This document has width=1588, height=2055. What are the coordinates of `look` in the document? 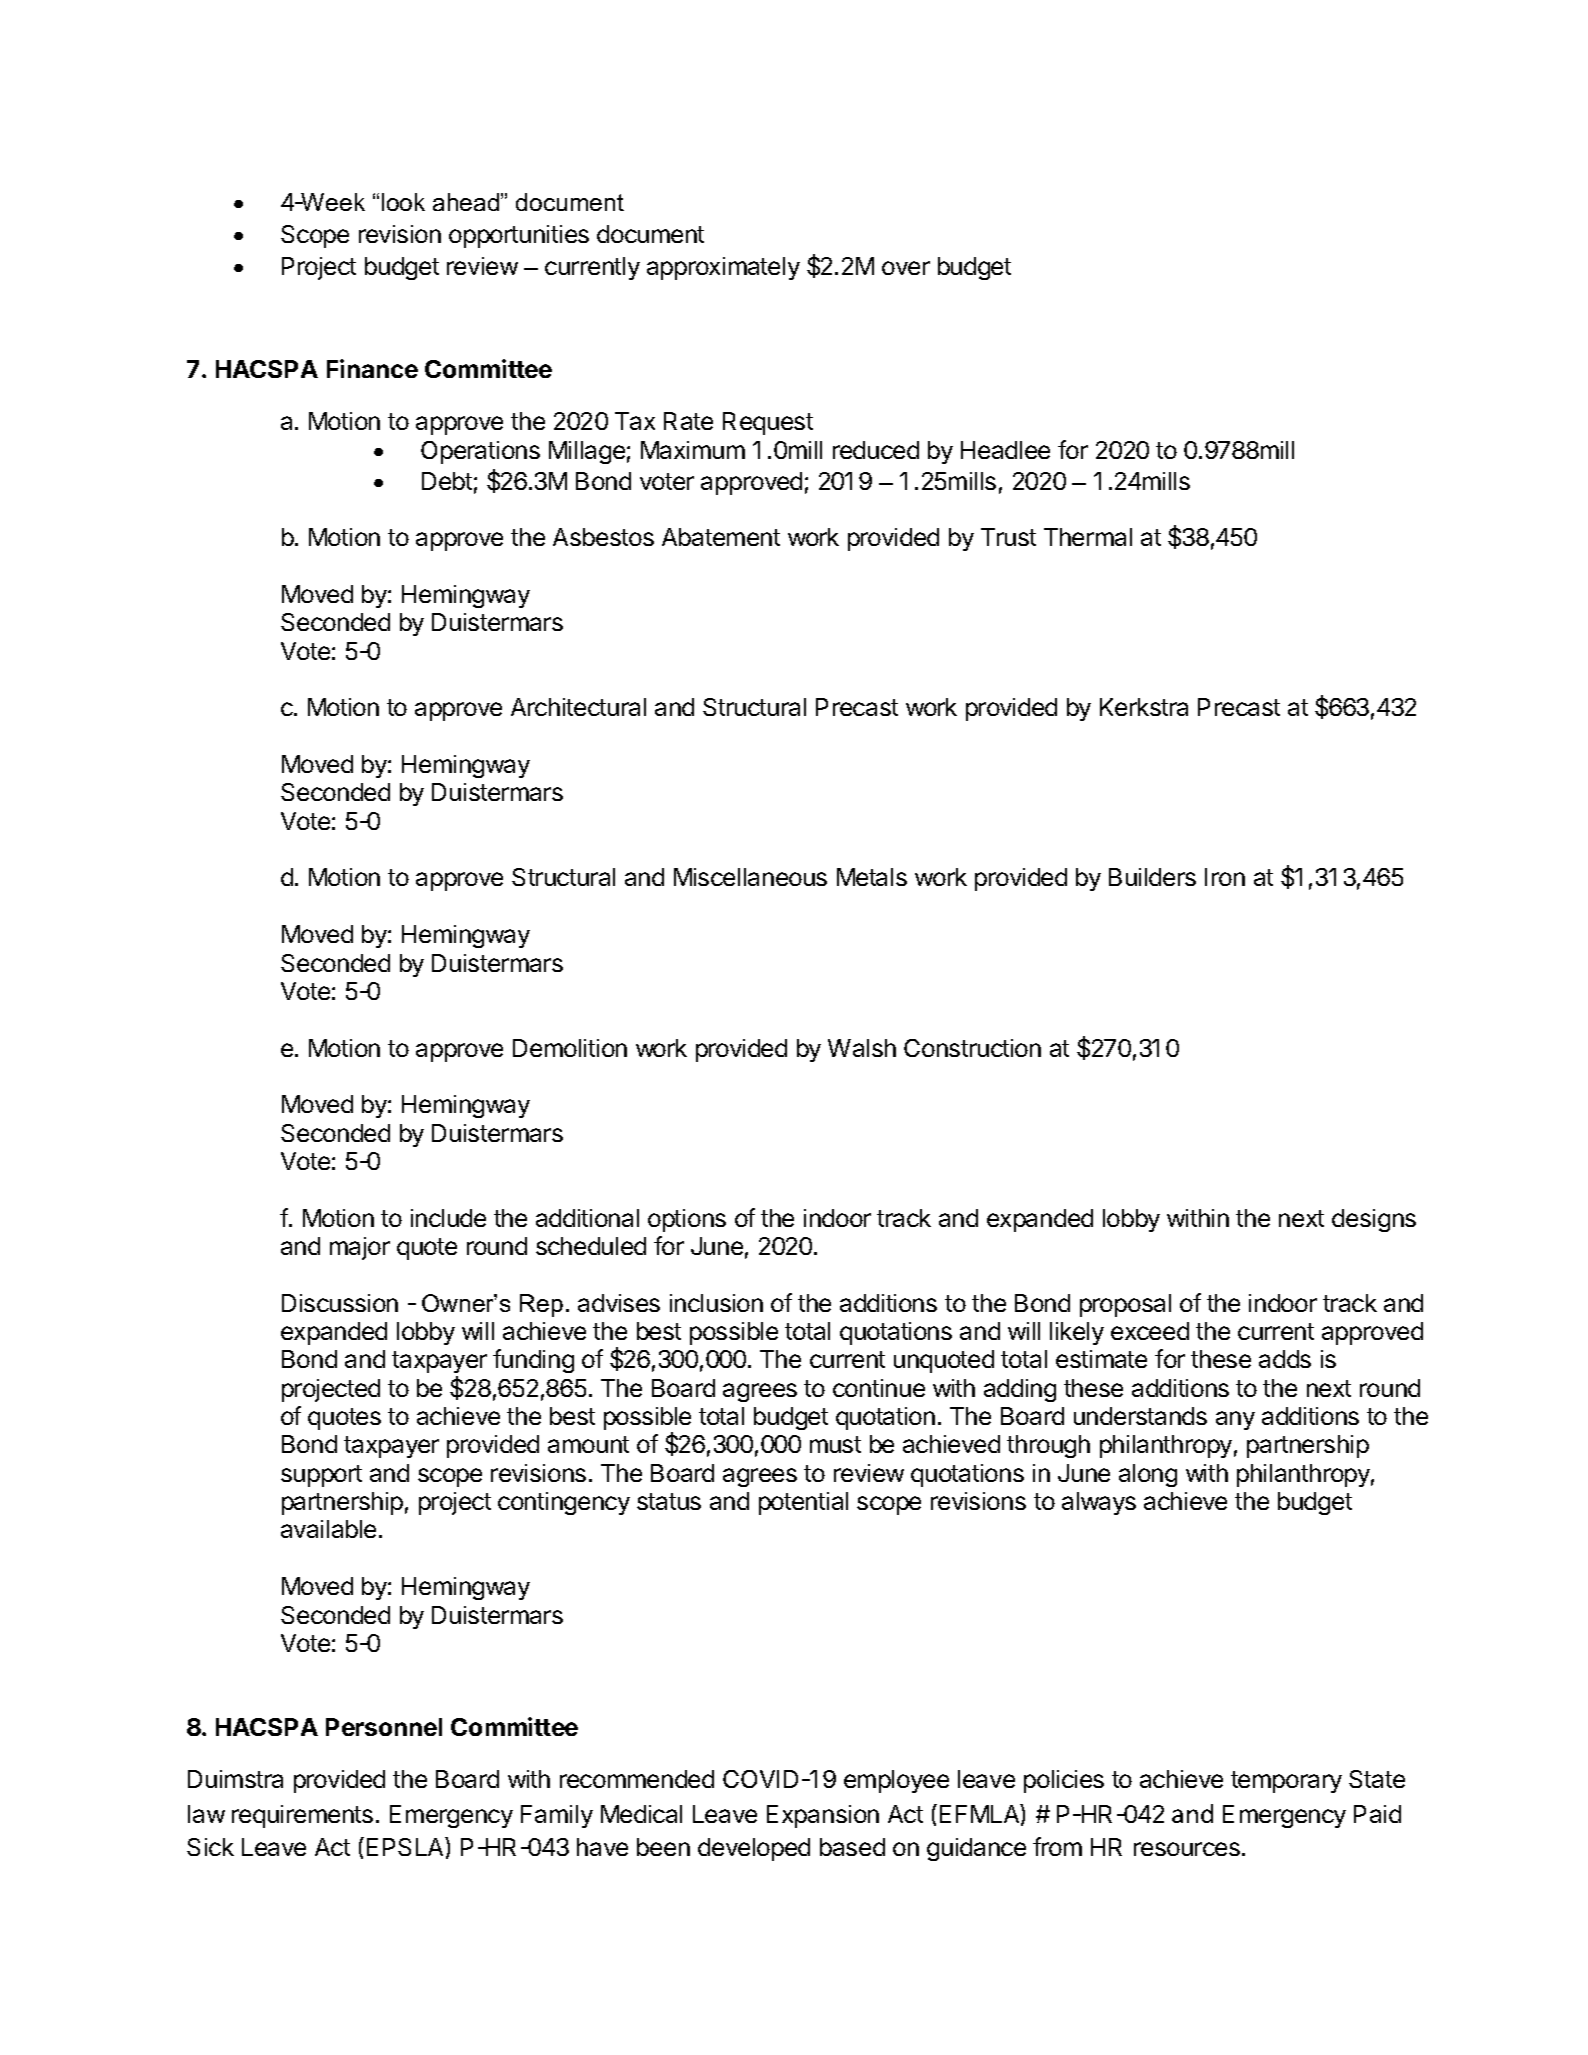 It's located at (403, 202).
